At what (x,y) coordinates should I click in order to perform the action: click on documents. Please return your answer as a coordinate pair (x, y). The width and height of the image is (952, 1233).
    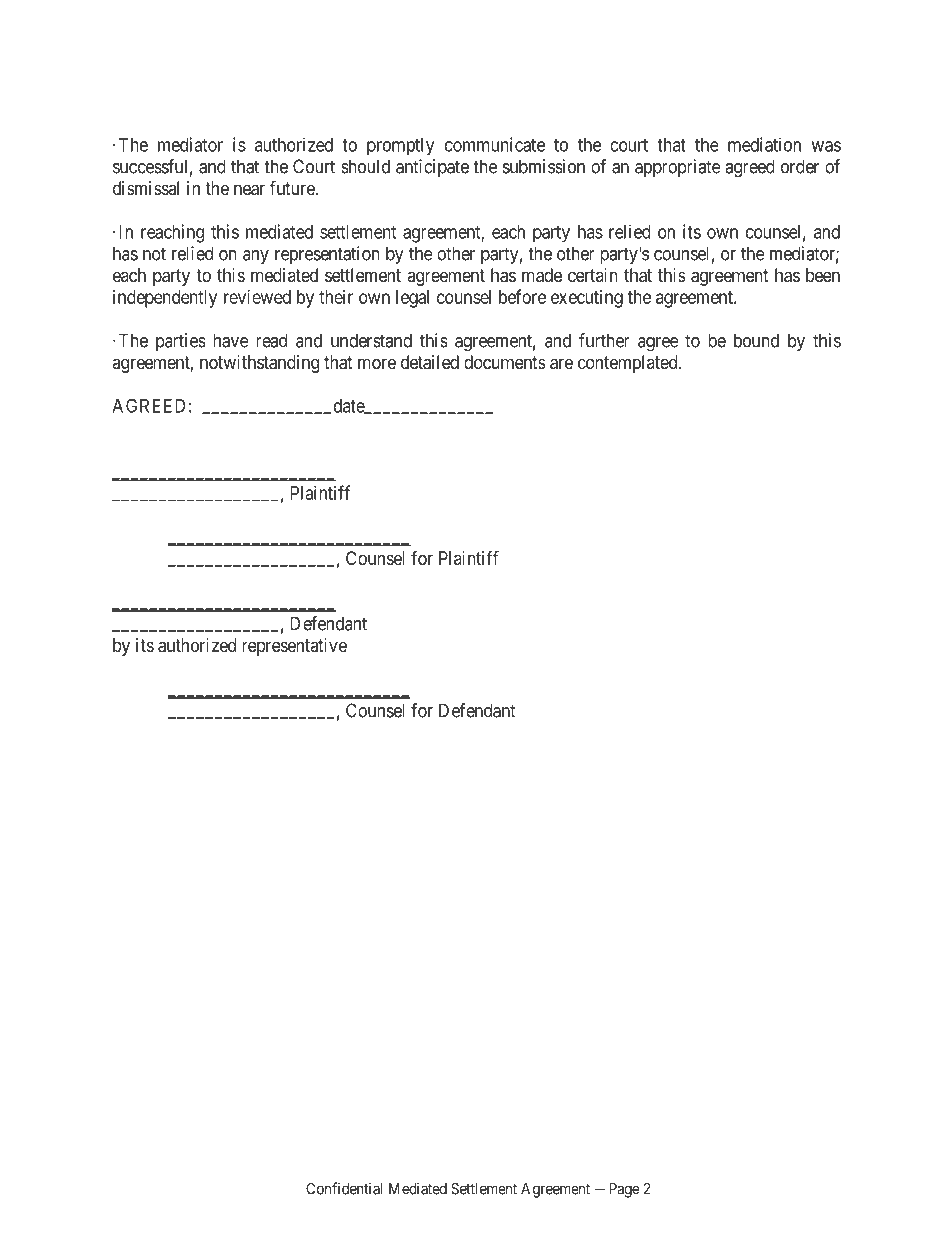
    Looking at the image, I should click on (505, 362).
